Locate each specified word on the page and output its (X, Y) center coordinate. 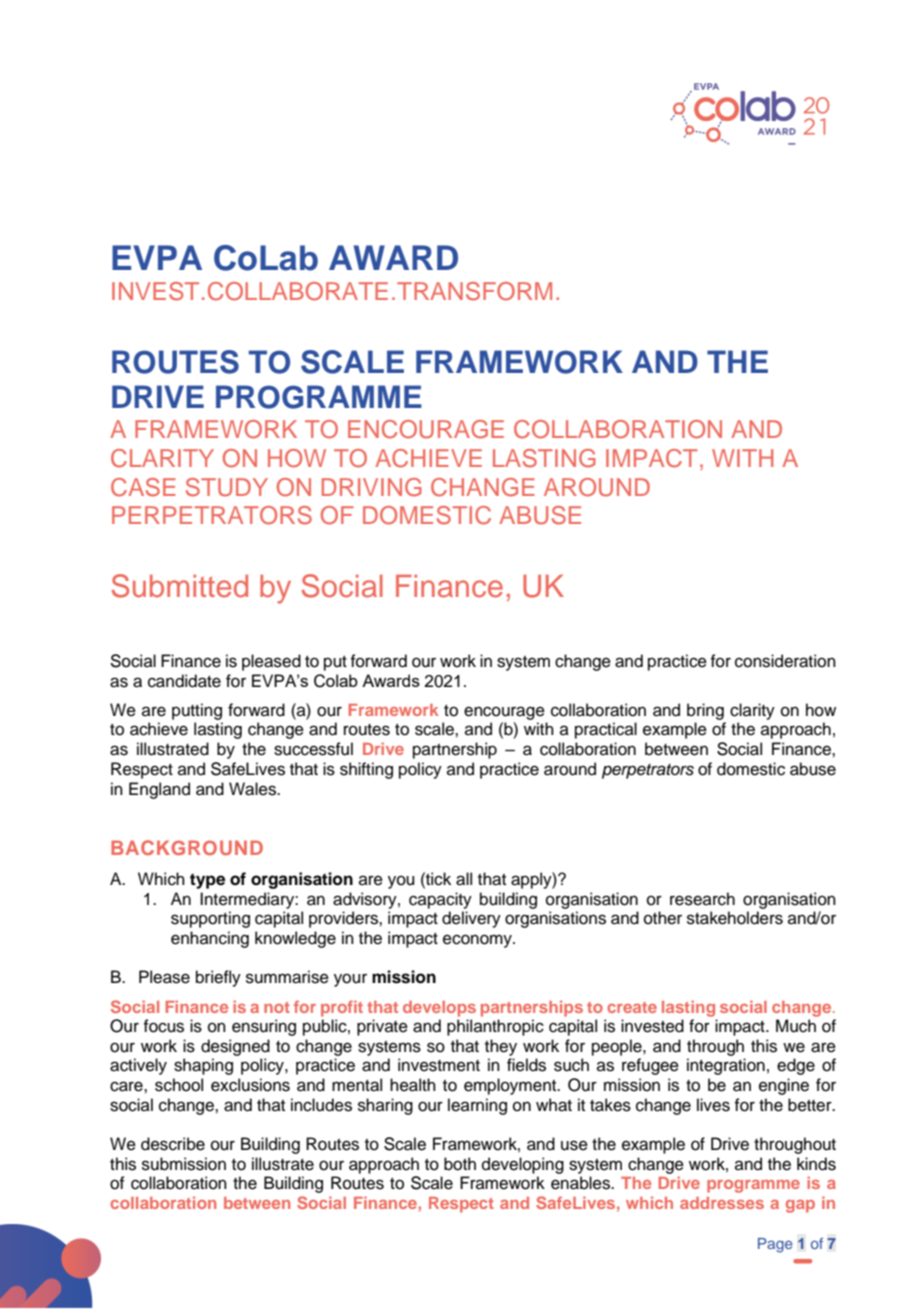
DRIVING (372, 487)
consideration (785, 661)
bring (705, 711)
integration (726, 1066)
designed (235, 1047)
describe (173, 1144)
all (464, 879)
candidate (184, 681)
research (702, 899)
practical (606, 730)
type (207, 881)
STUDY (227, 487)
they (501, 1047)
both (460, 1164)
